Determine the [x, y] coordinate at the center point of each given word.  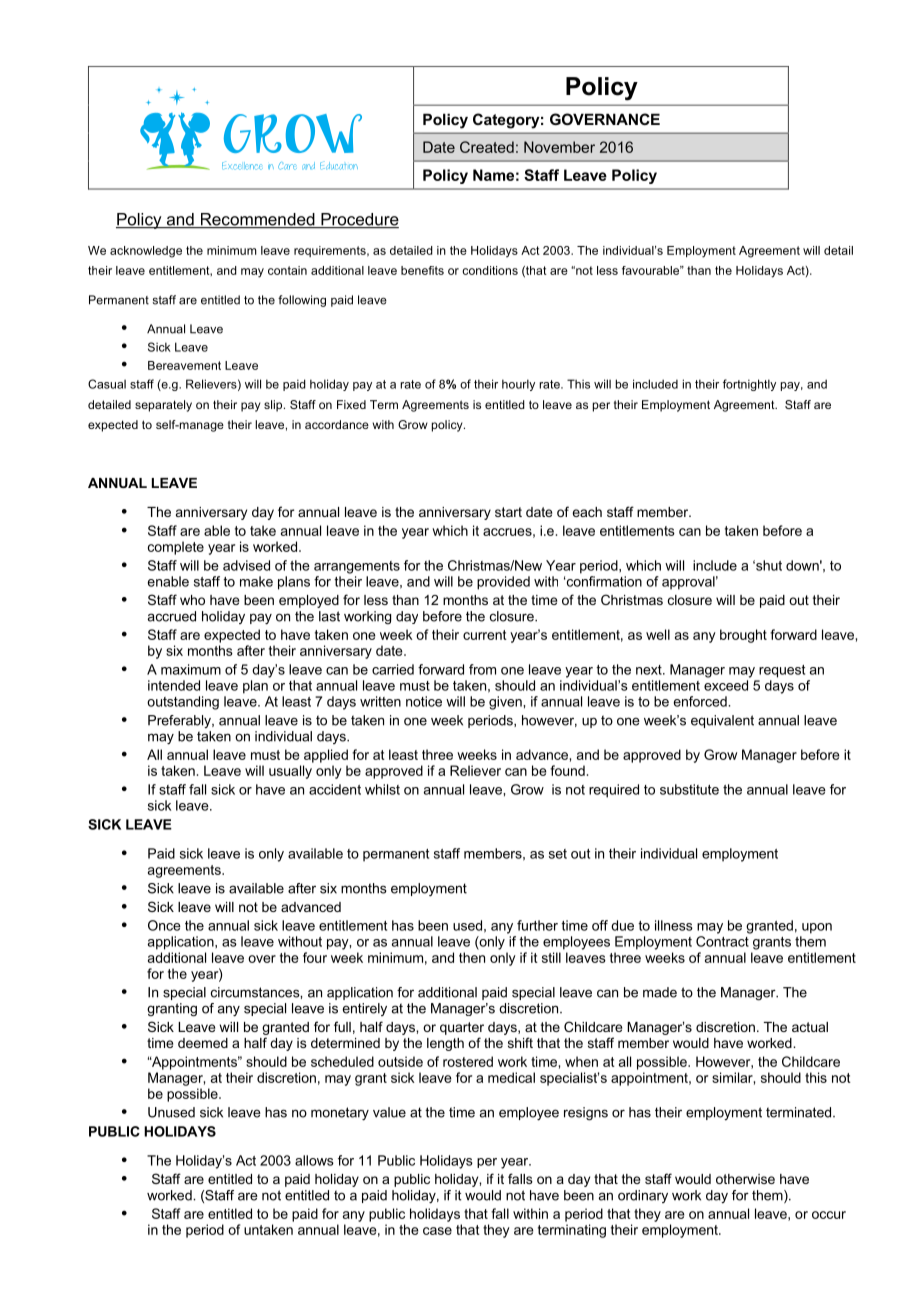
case [437, 1231]
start [508, 512]
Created [487, 147]
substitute [689, 789]
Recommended [257, 220]
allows [314, 1160]
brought [743, 636]
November [559, 147]
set [558, 854]
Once [164, 925]
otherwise [745, 1179]
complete [176, 548]
